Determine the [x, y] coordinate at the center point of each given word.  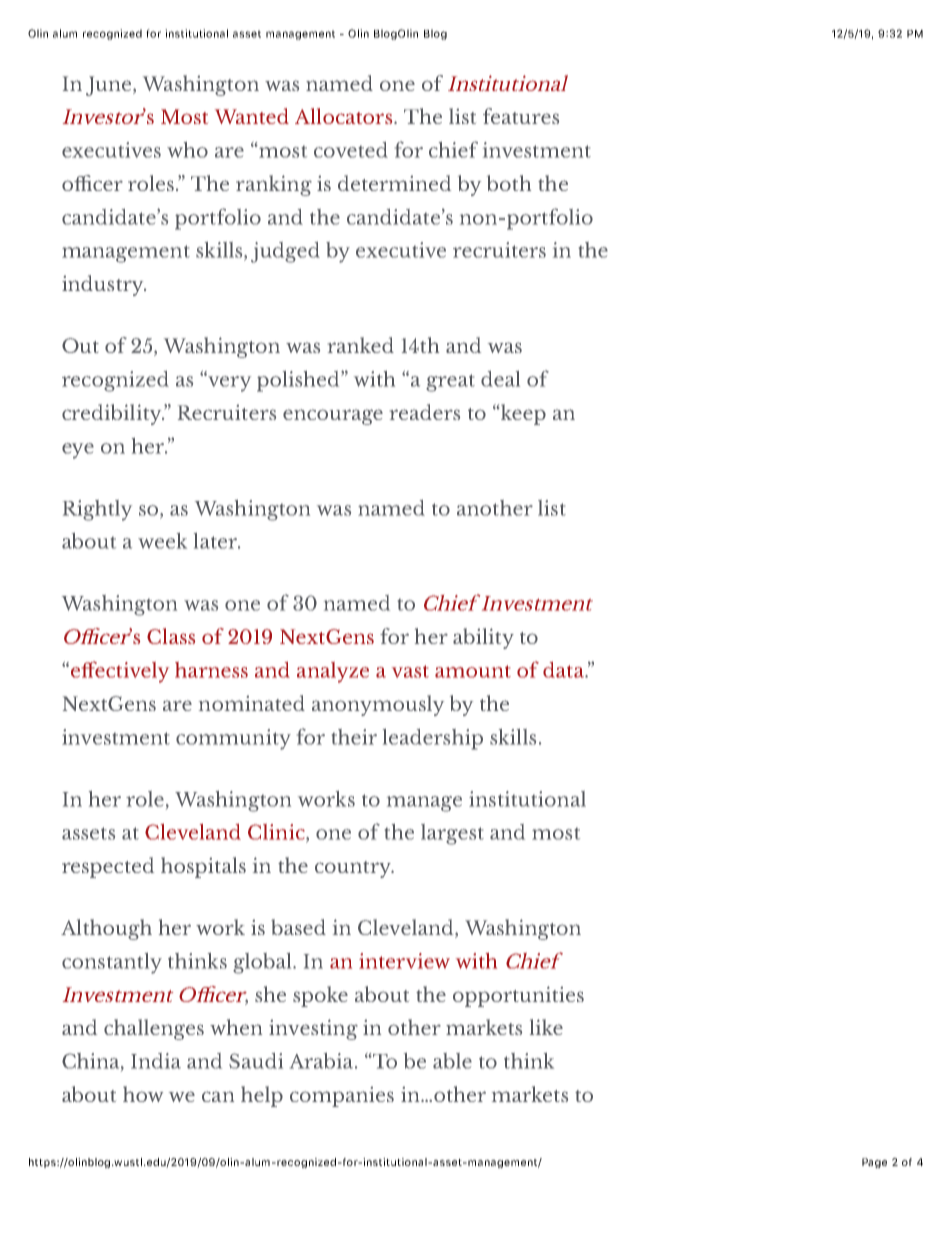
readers [425, 412]
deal [500, 379]
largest [452, 834]
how [143, 1094]
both [509, 183]
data [564, 670]
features [521, 116]
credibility [113, 414]
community [233, 739]
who [187, 150]
